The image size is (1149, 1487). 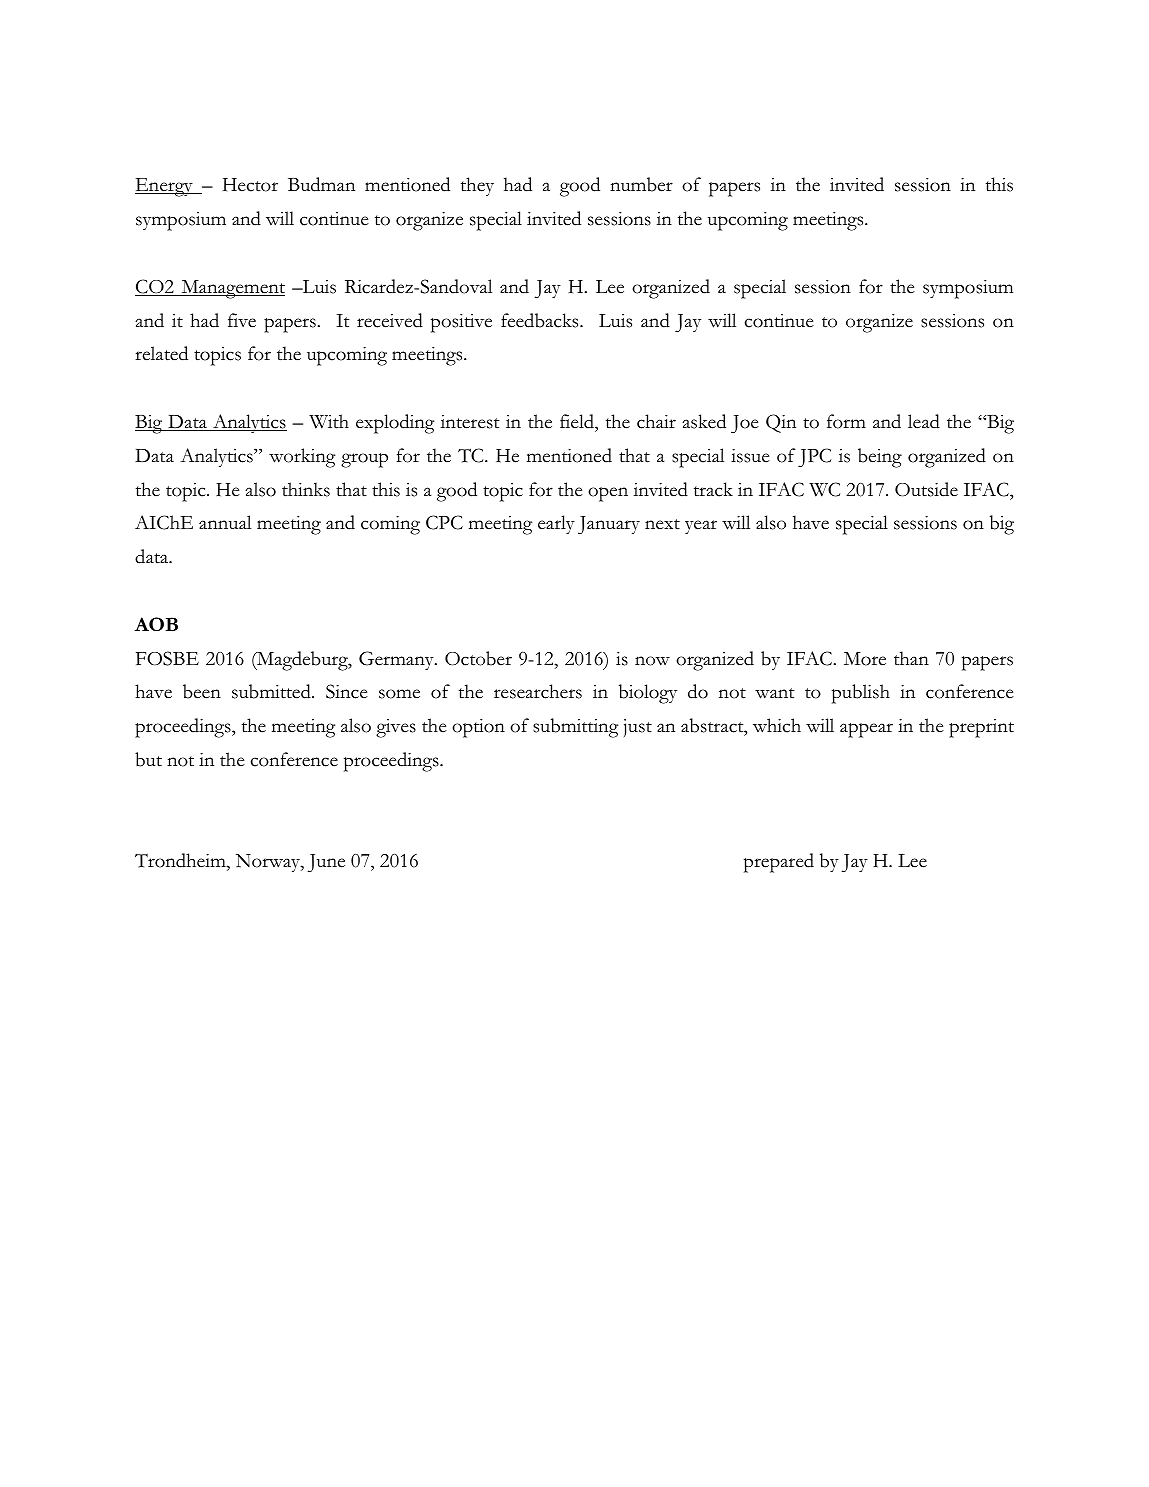 What do you see at coordinates (272, 691) in the screenshot?
I see `submitted` at bounding box center [272, 691].
